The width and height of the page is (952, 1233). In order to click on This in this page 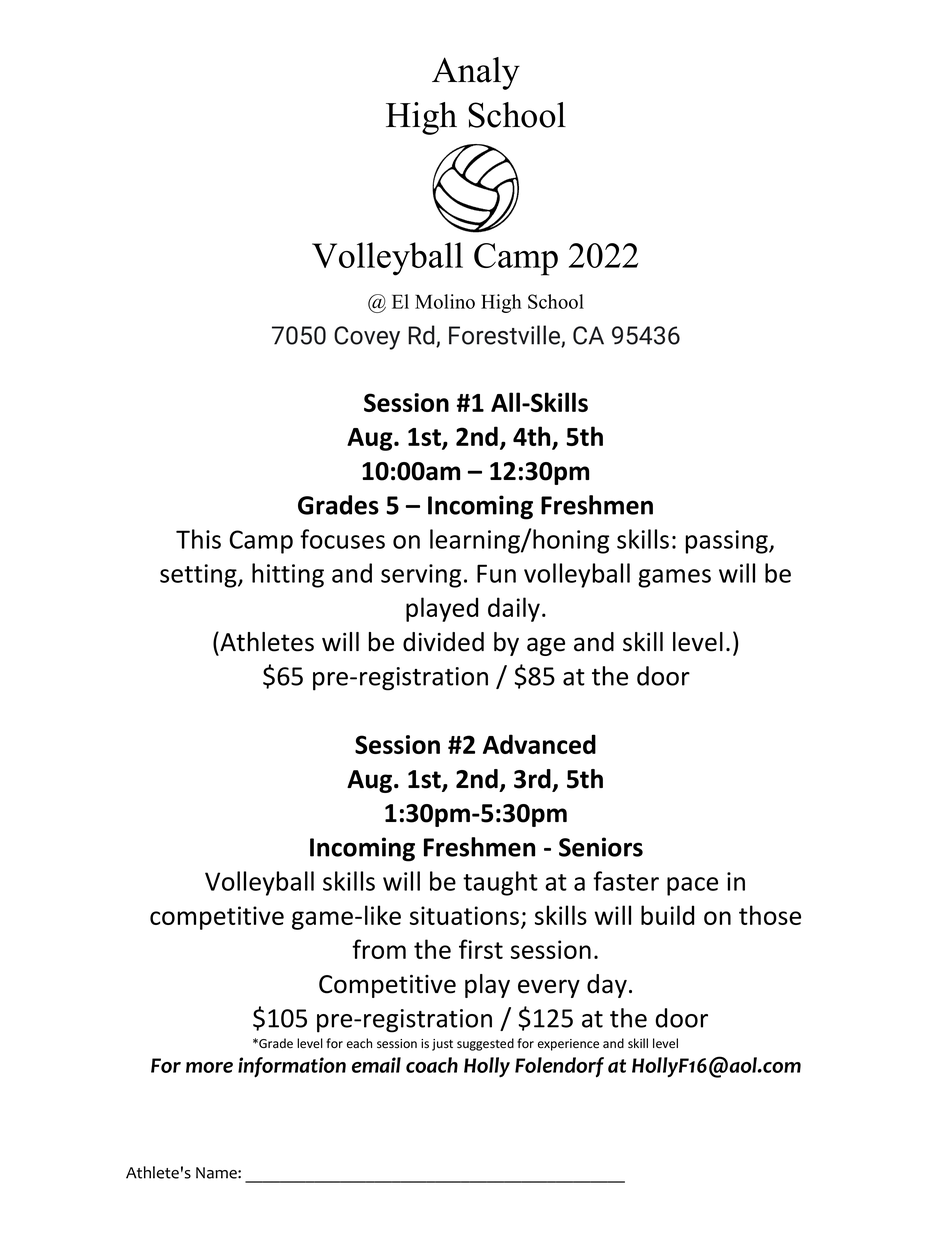, I will do `click(198, 539)`.
